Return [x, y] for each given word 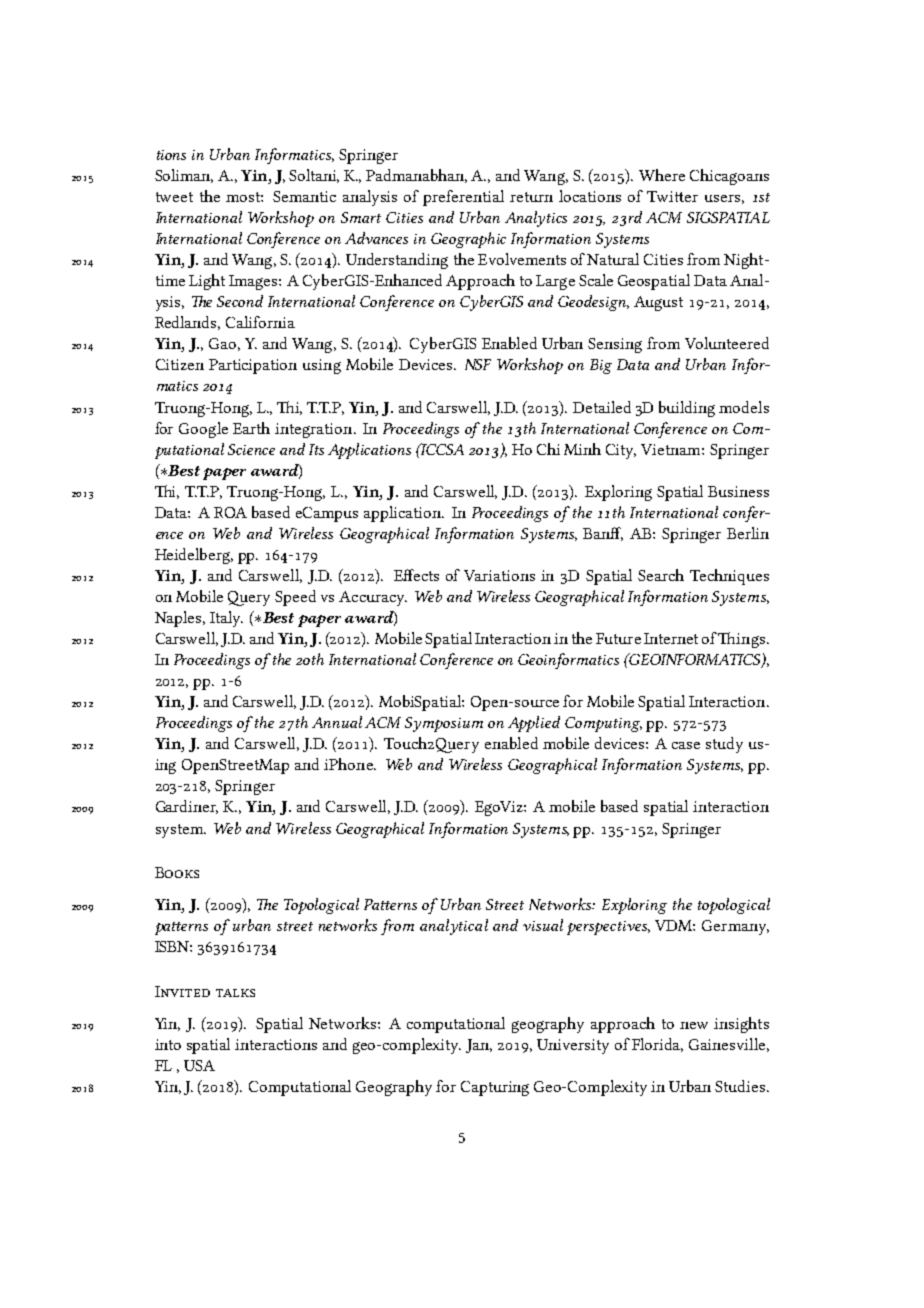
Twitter [672, 196]
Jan [479, 1046]
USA [199, 1065]
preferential [463, 198]
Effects [416, 575]
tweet [174, 197]
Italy [226, 619]
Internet [671, 638]
